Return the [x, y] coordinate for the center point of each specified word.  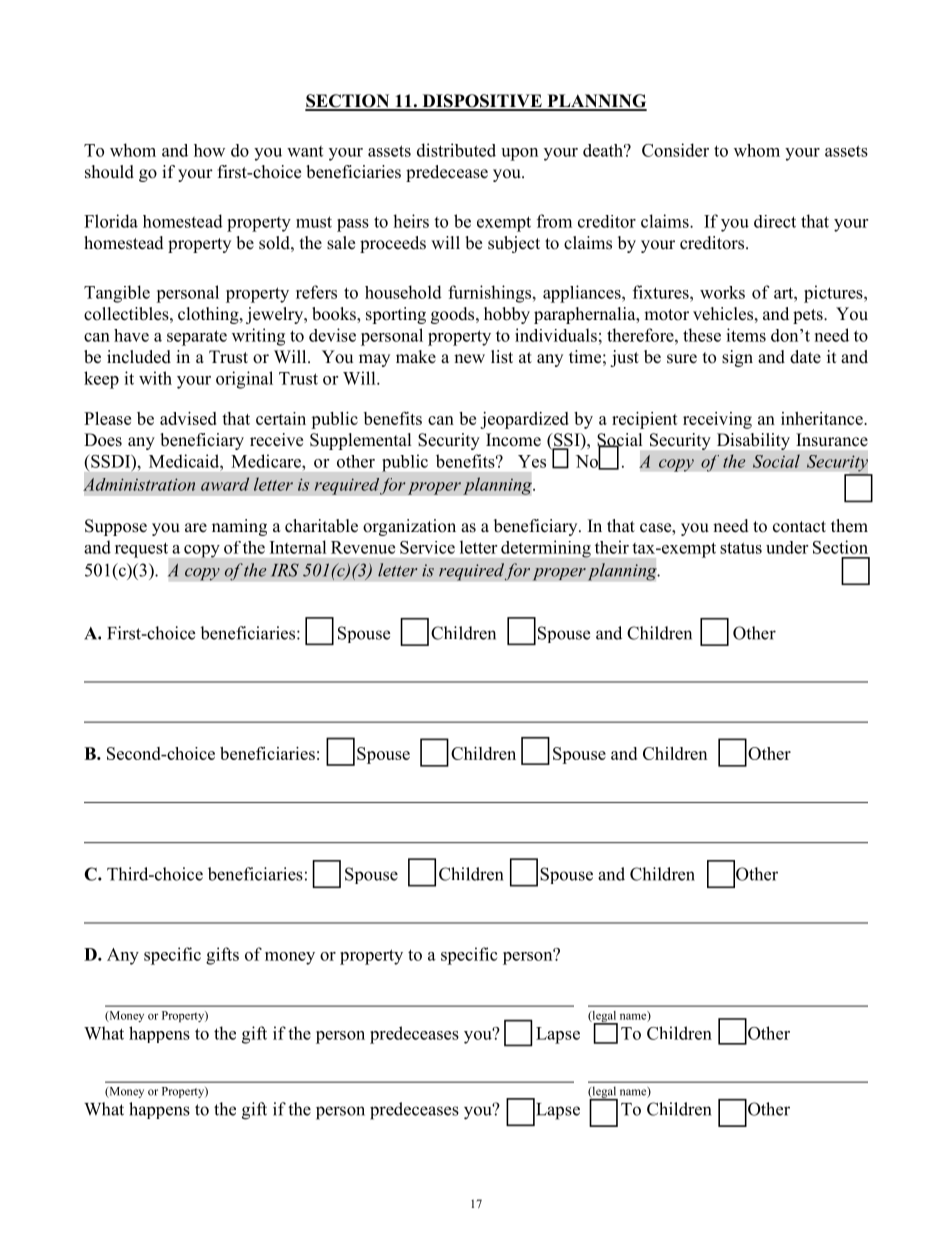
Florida [111, 221]
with [155, 378]
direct [775, 221]
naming [239, 527]
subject [514, 244]
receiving [717, 420]
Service [427, 547]
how [209, 150]
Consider [675, 150]
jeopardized [524, 420]
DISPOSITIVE [482, 102]
